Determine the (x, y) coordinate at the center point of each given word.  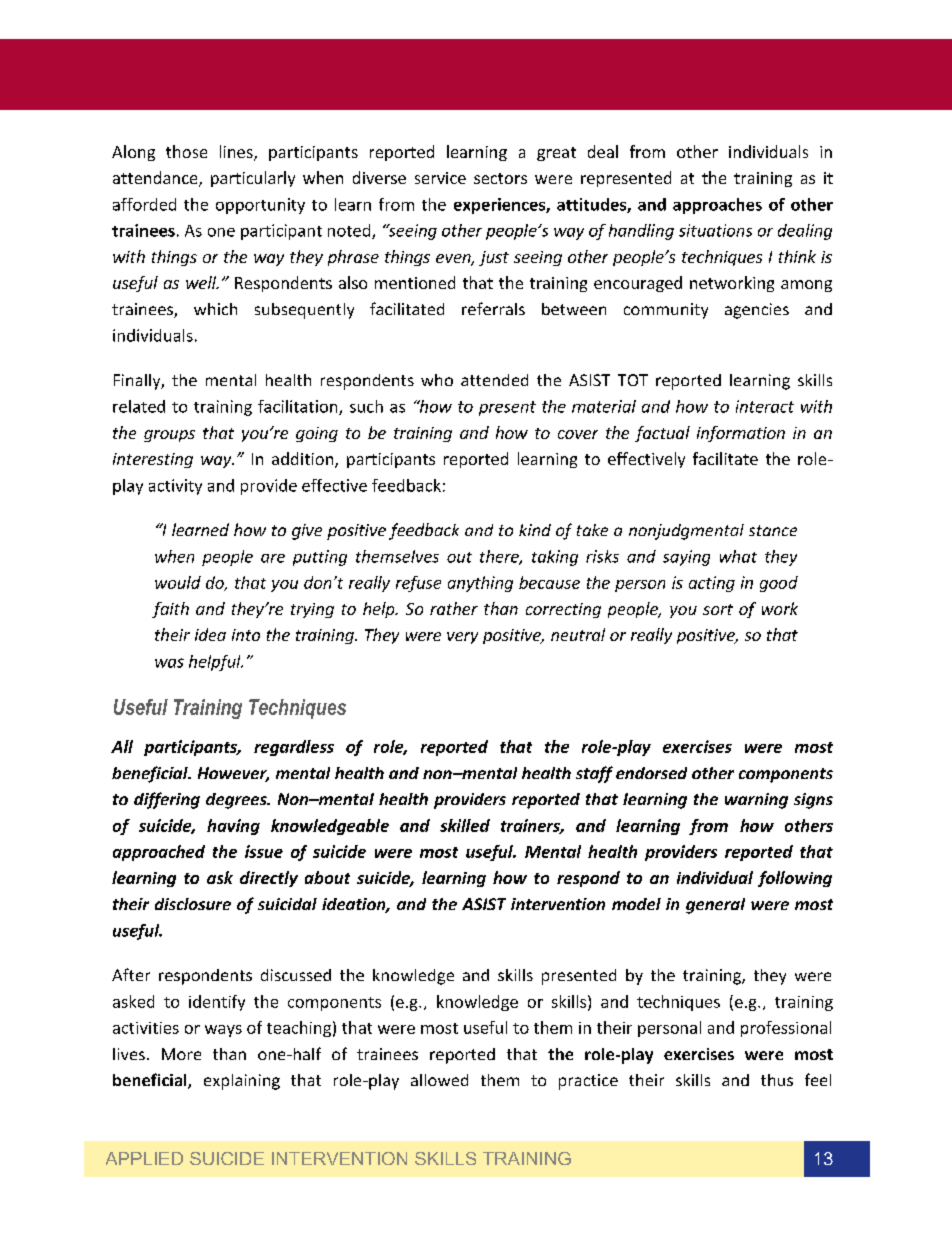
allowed (439, 1080)
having (233, 827)
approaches (717, 206)
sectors (500, 178)
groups (169, 436)
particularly (253, 179)
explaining (242, 1082)
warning (756, 801)
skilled (465, 825)
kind (535, 530)
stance (773, 530)
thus (777, 1080)
